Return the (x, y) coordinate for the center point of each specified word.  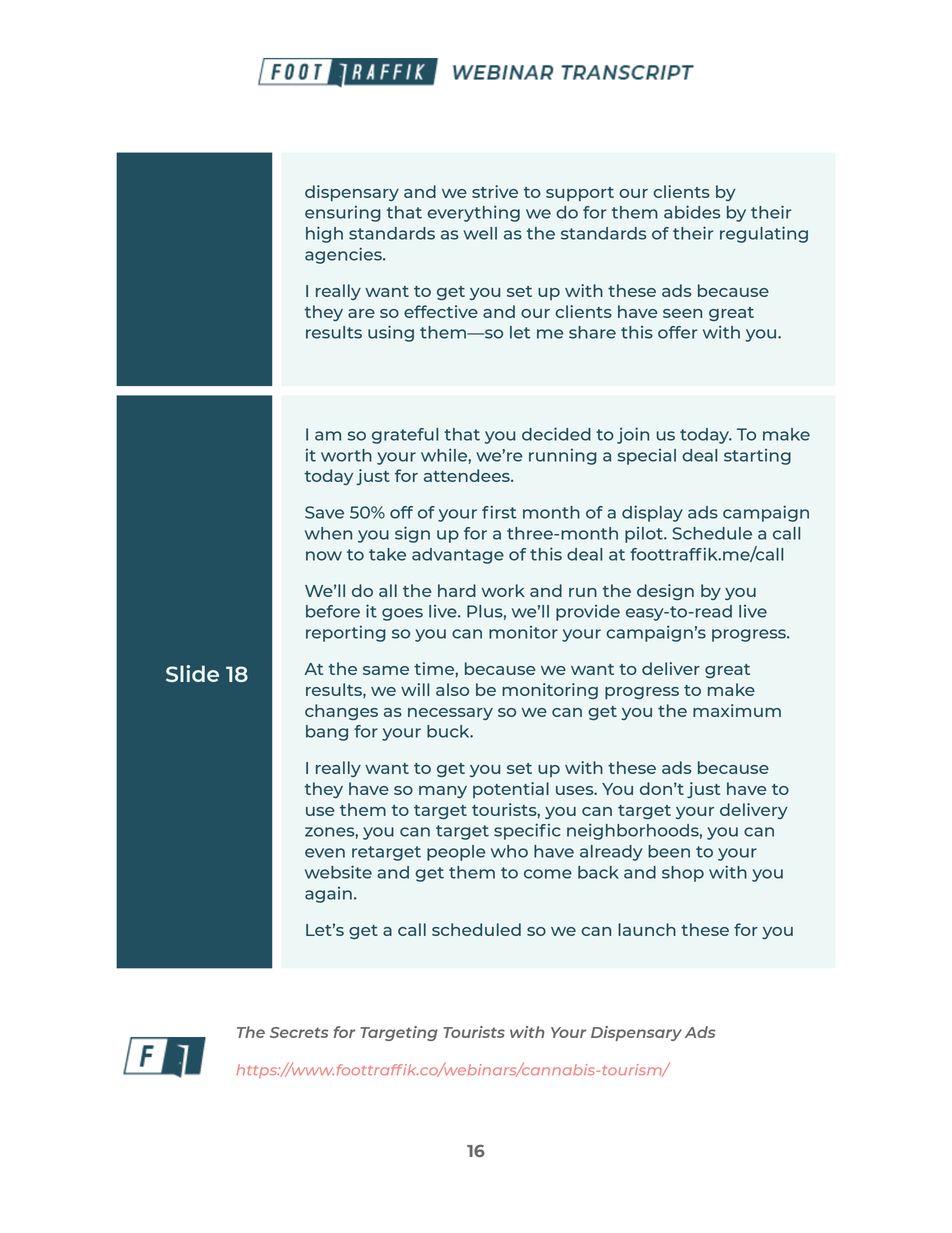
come (548, 874)
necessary (450, 714)
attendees (468, 475)
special (647, 457)
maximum (737, 710)
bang (327, 733)
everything (473, 213)
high (324, 234)
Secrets (299, 1032)
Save (324, 512)
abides (692, 212)
